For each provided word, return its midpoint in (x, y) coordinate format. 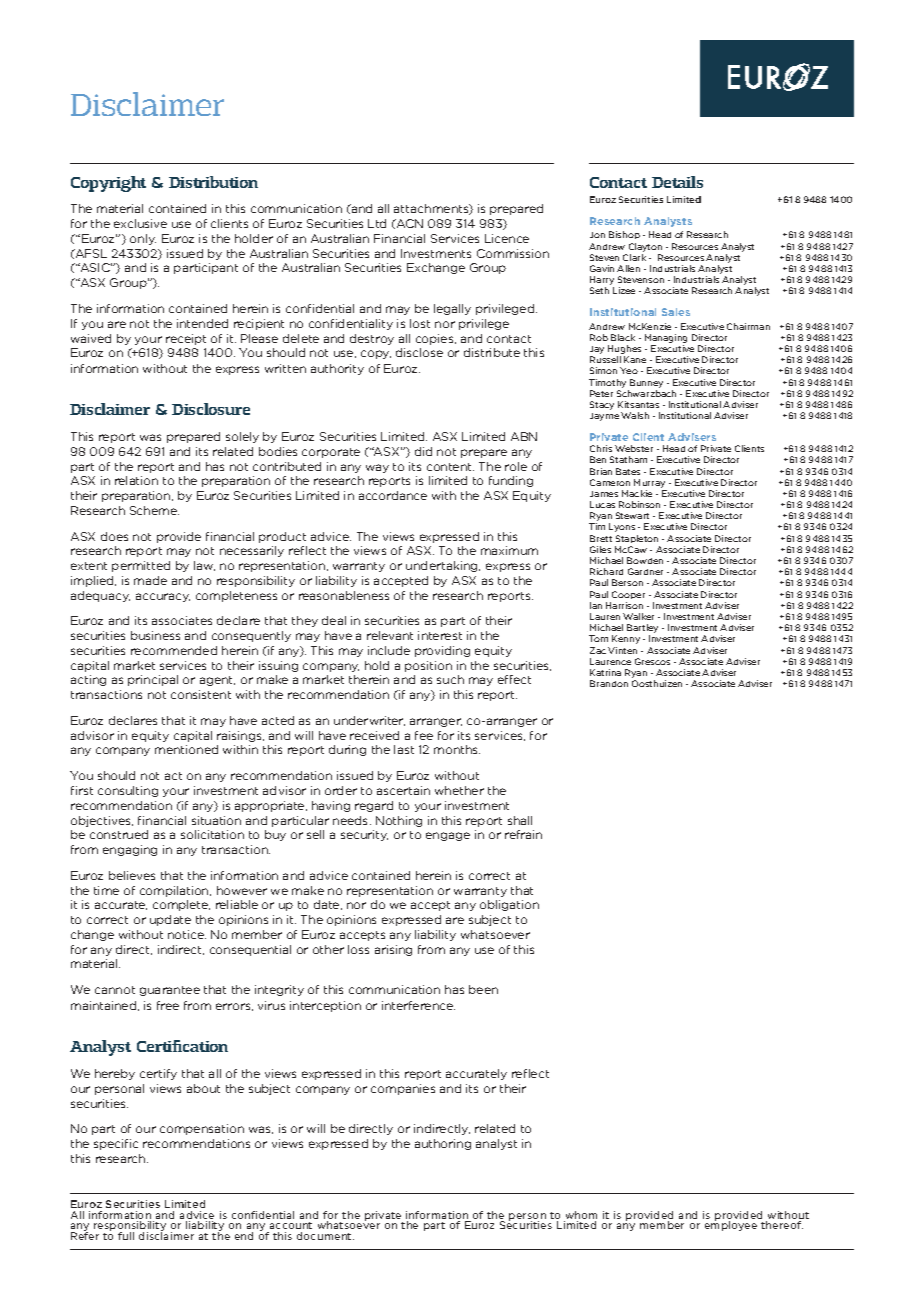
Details (677, 182)
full (126, 1236)
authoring (443, 1144)
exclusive (140, 223)
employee (731, 1225)
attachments (432, 209)
